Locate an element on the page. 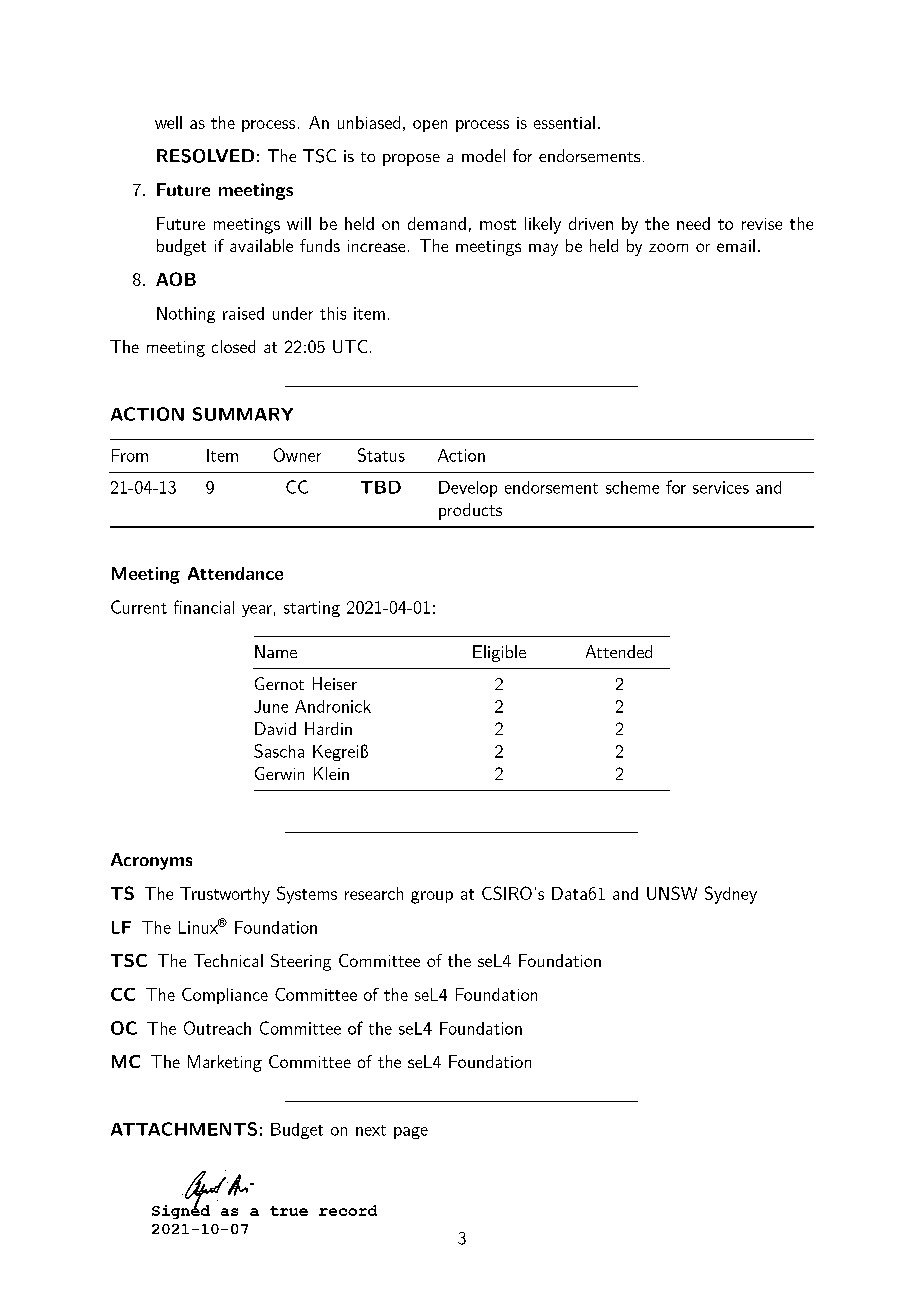 Image resolution: width=924 pixels, height=1308 pixels. Attended is located at coordinates (619, 651).
